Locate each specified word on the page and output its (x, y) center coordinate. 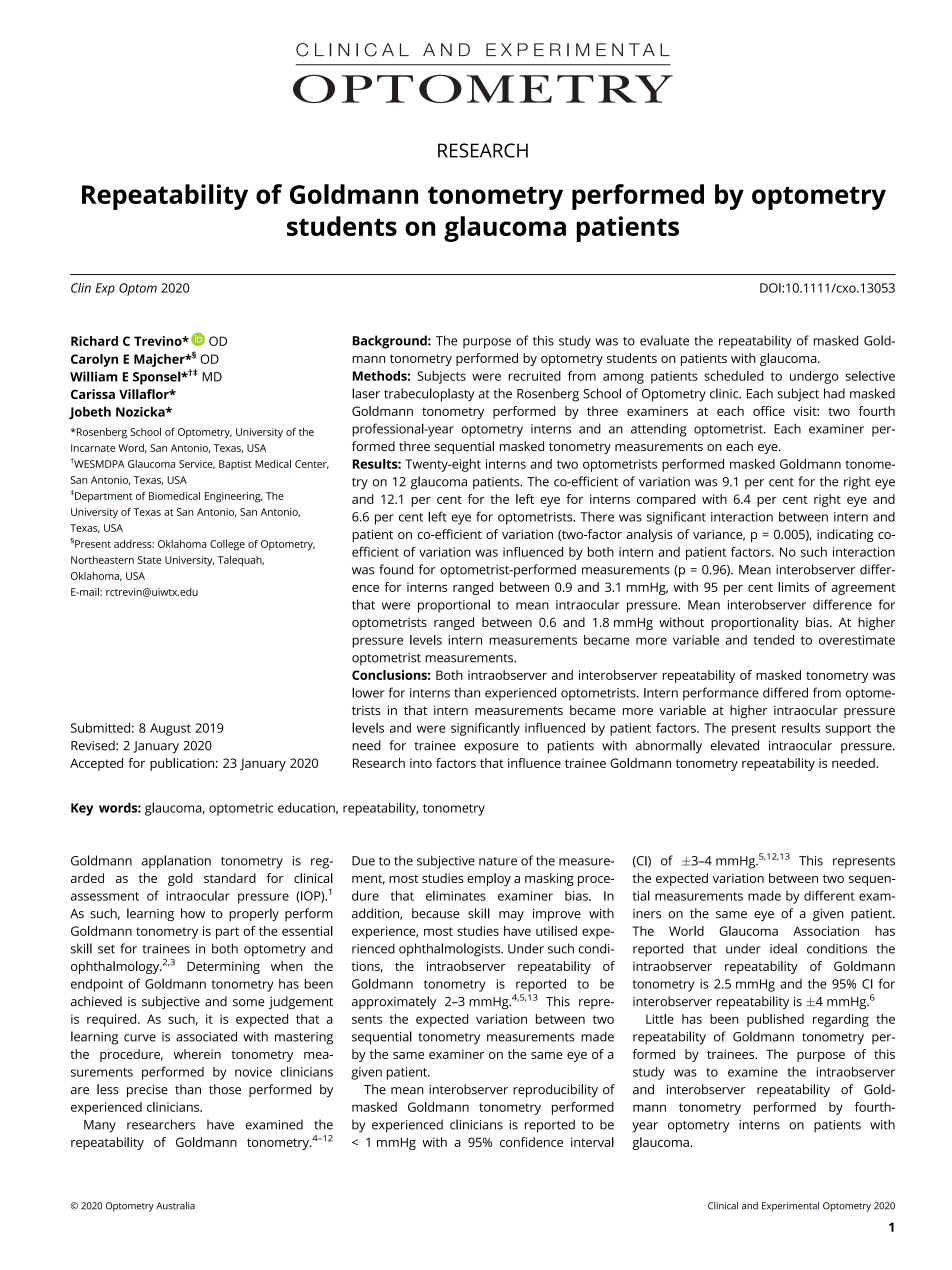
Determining (223, 967)
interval (592, 1142)
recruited (535, 376)
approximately (394, 1002)
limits (793, 587)
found (396, 569)
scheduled (734, 376)
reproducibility (555, 1090)
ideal (783, 948)
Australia (175, 1206)
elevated (735, 745)
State (149, 560)
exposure (491, 748)
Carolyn (94, 360)
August (170, 729)
